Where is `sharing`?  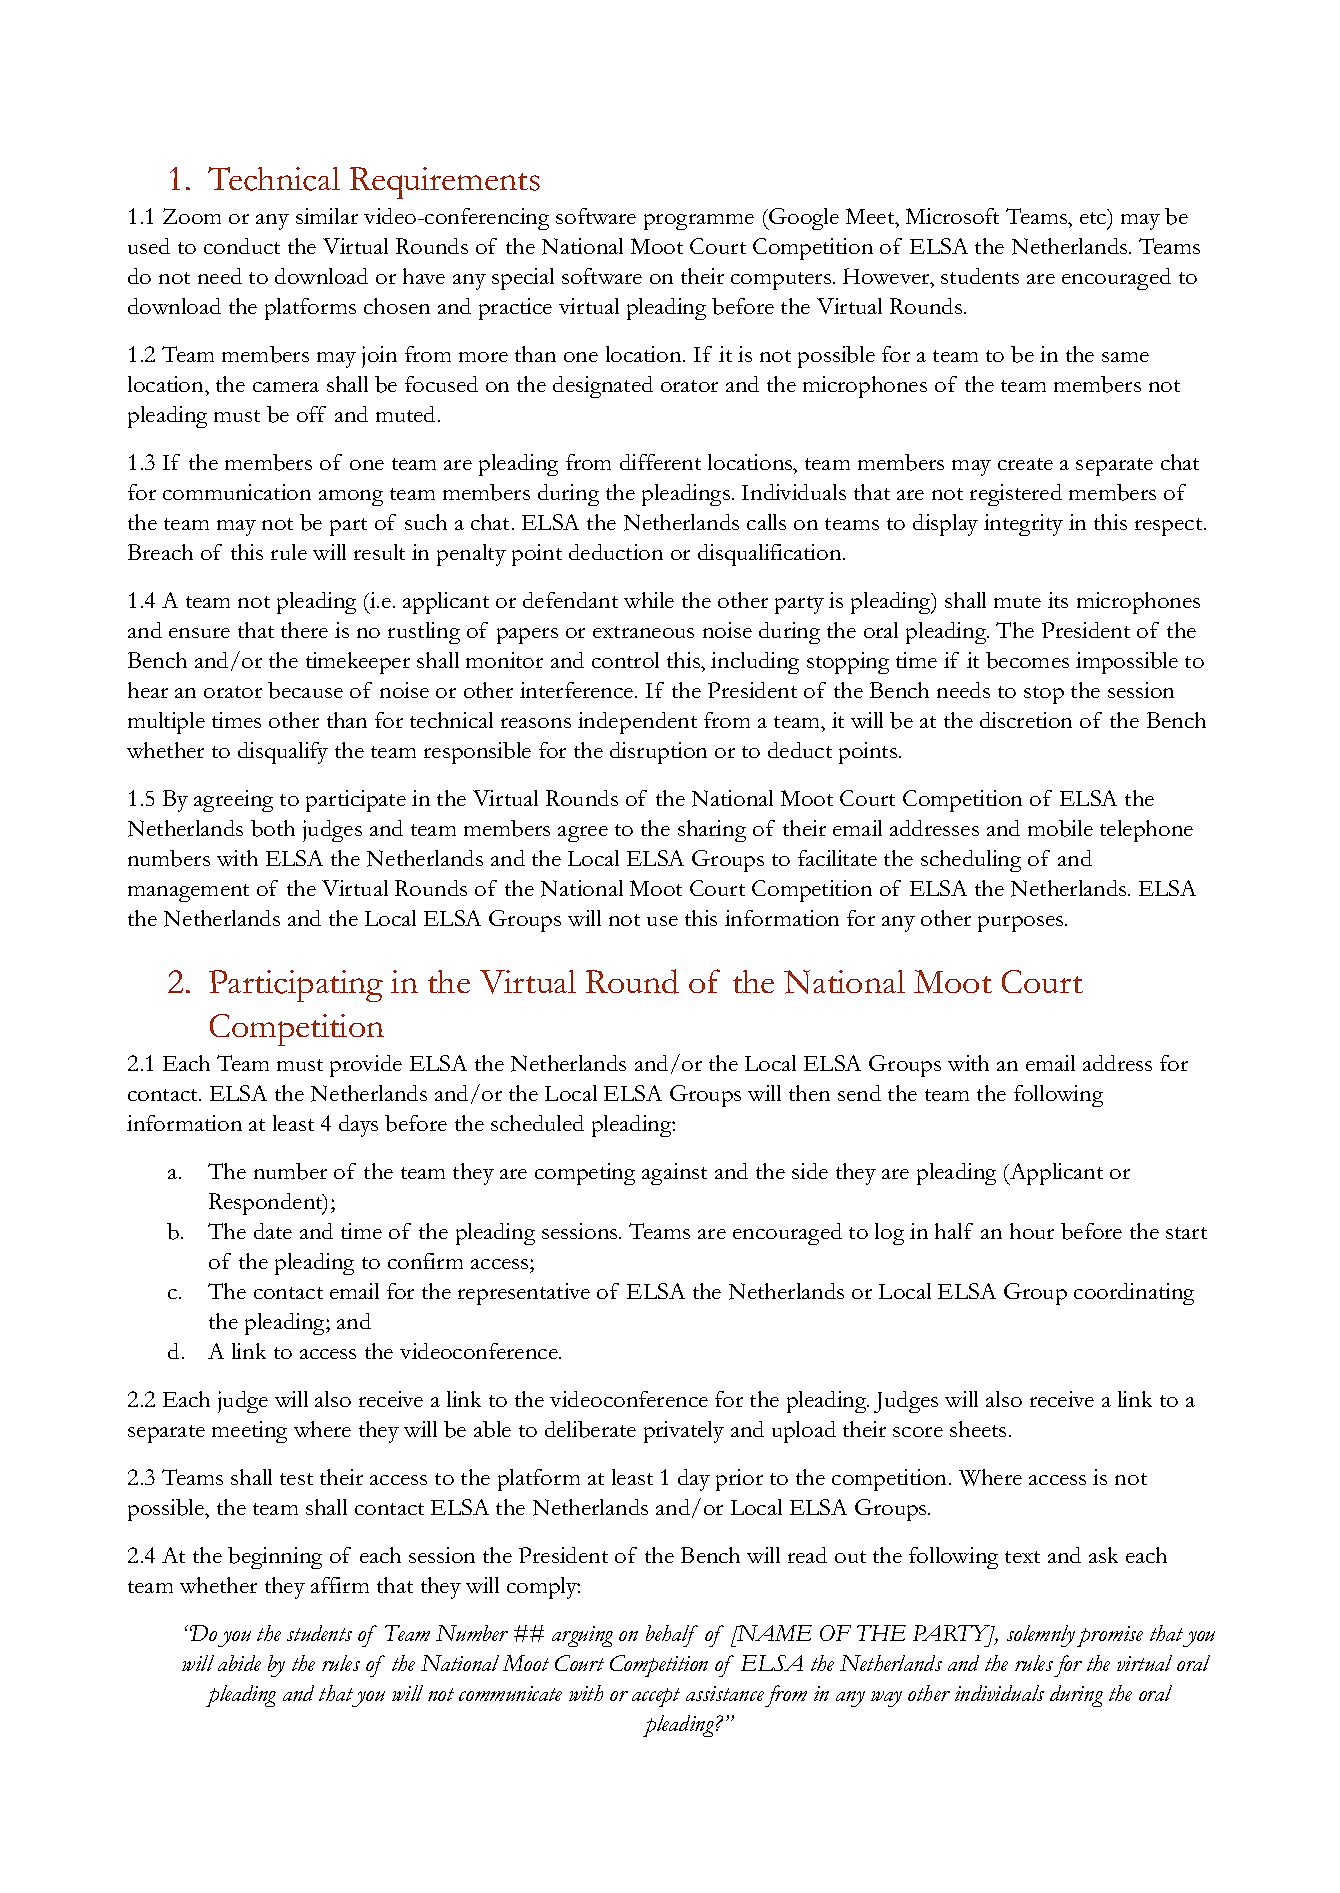 sharing is located at coordinates (712, 831).
